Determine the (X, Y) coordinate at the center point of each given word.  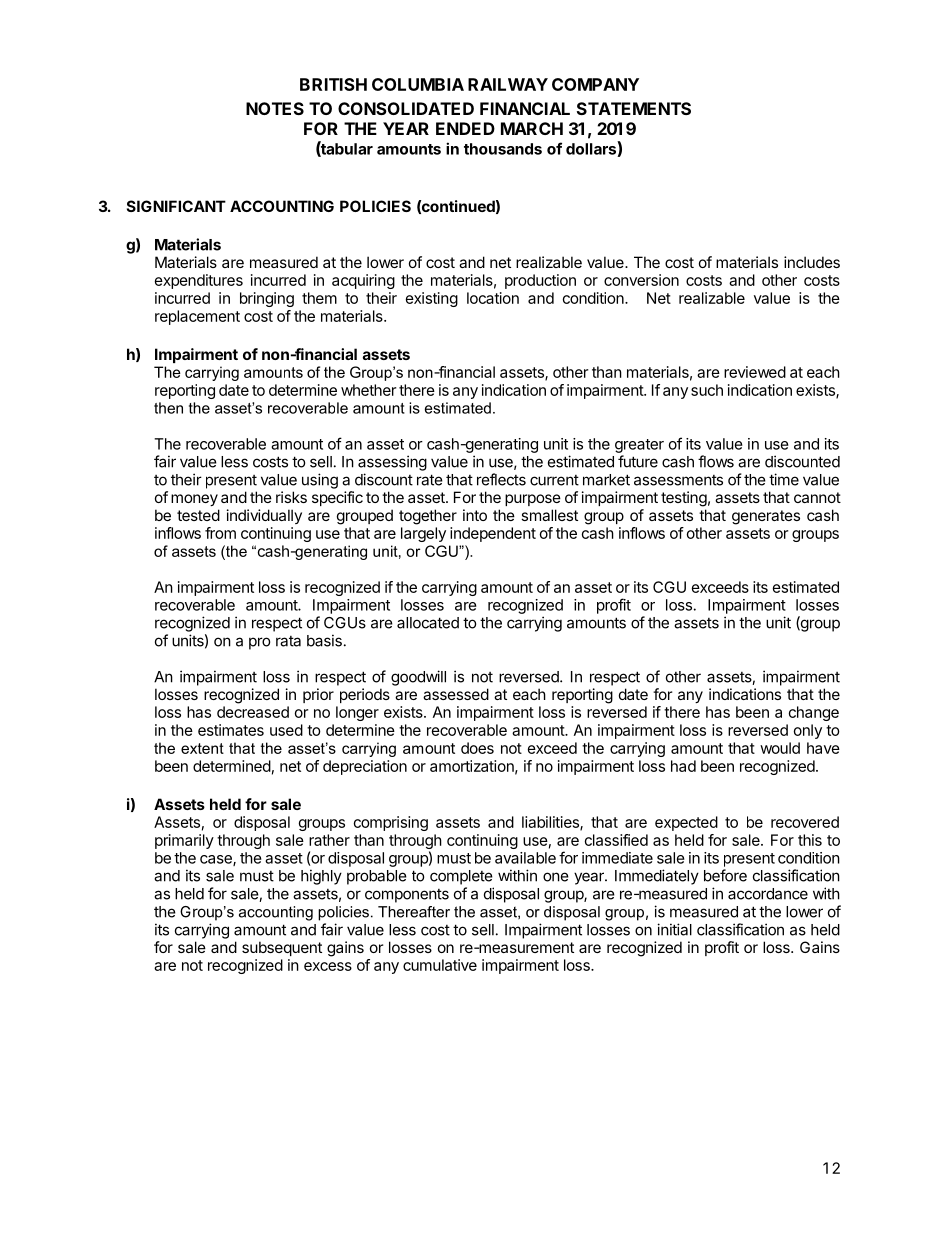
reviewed (755, 372)
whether (368, 390)
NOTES (275, 108)
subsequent (282, 948)
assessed (456, 694)
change (814, 713)
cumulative (440, 965)
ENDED (465, 128)
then (168, 408)
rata (288, 641)
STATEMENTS (634, 108)
